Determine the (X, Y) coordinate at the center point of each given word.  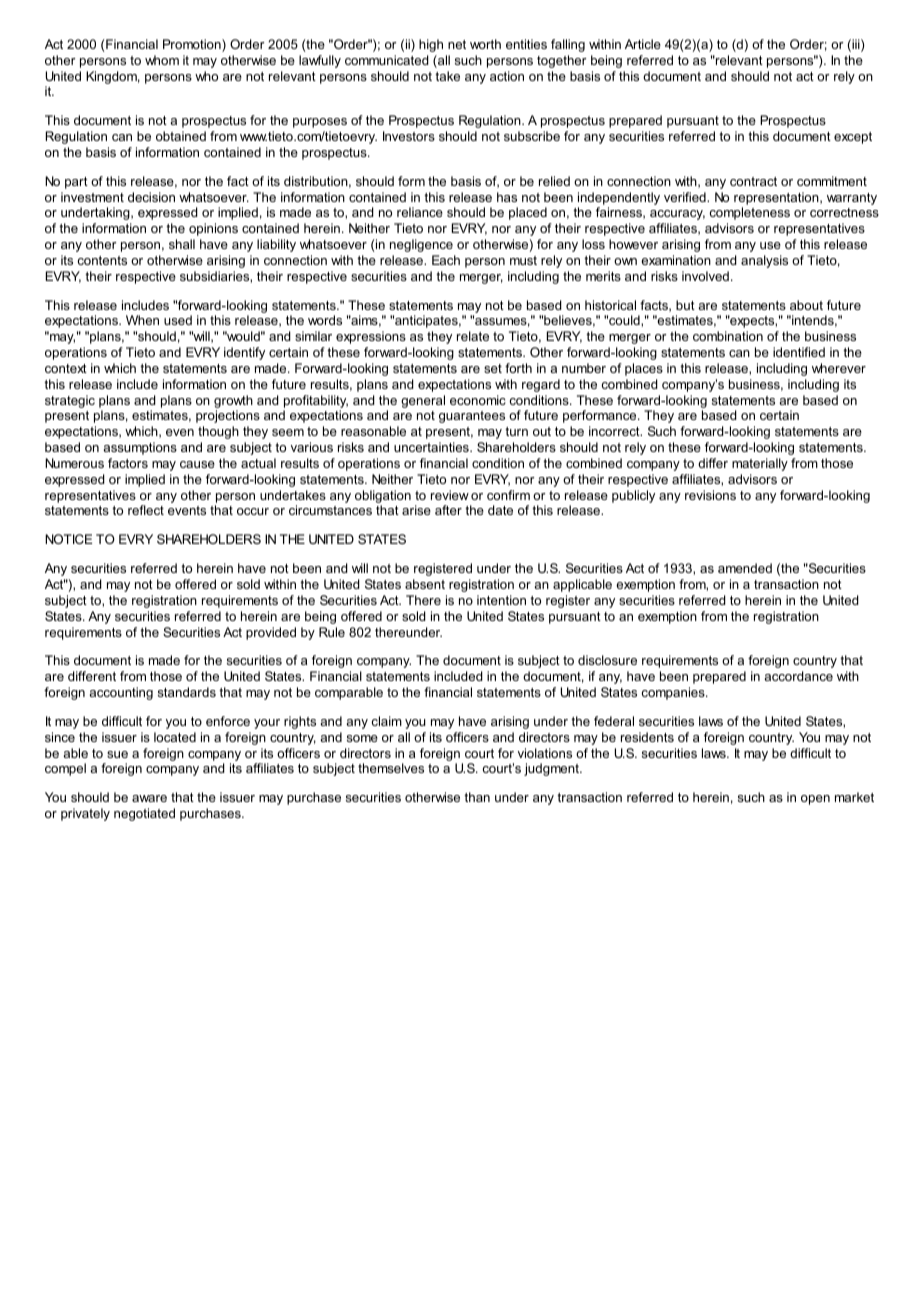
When (142, 320)
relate (473, 336)
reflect (146, 510)
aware (149, 798)
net (457, 44)
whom (162, 60)
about (806, 305)
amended (745, 568)
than (477, 797)
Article (643, 44)
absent (425, 584)
